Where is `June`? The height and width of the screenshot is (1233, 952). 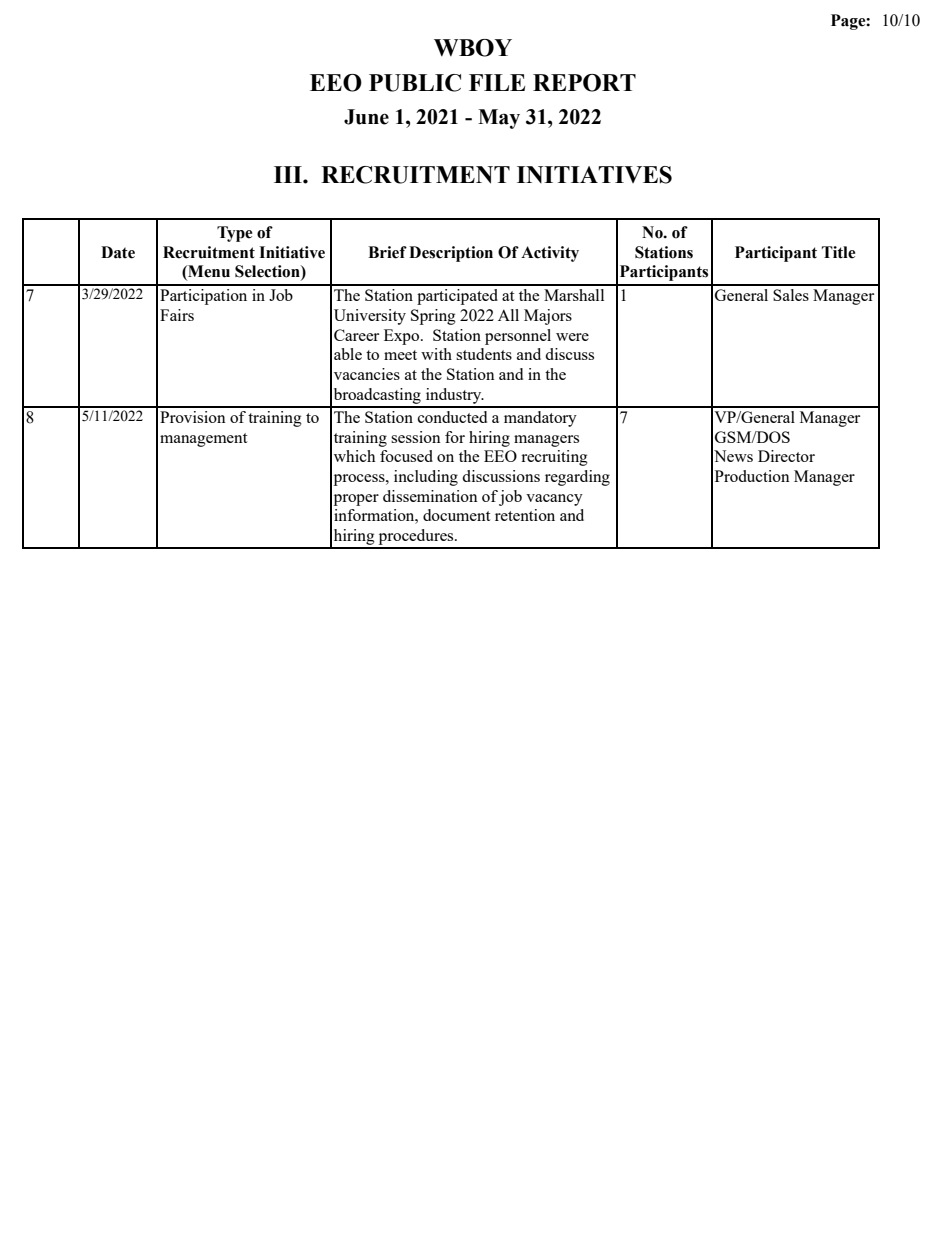
June is located at coordinates (366, 117).
